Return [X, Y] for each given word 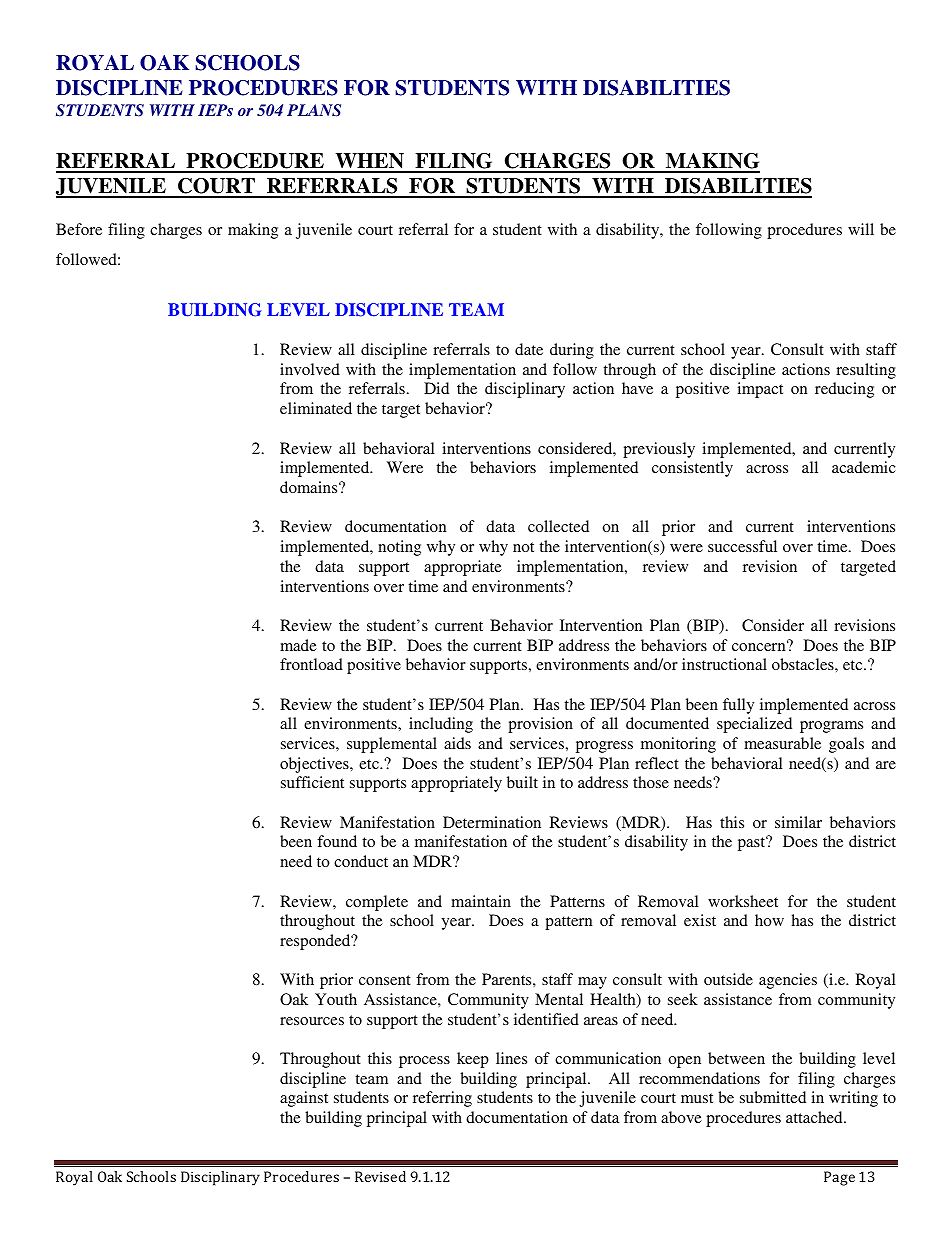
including [441, 725]
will [861, 229]
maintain [481, 901]
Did [436, 388]
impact [760, 390]
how [769, 920]
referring [442, 1099]
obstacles [804, 664]
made [298, 645]
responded [316, 942]
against [304, 1099]
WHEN [369, 162]
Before [79, 229]
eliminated [316, 408]
